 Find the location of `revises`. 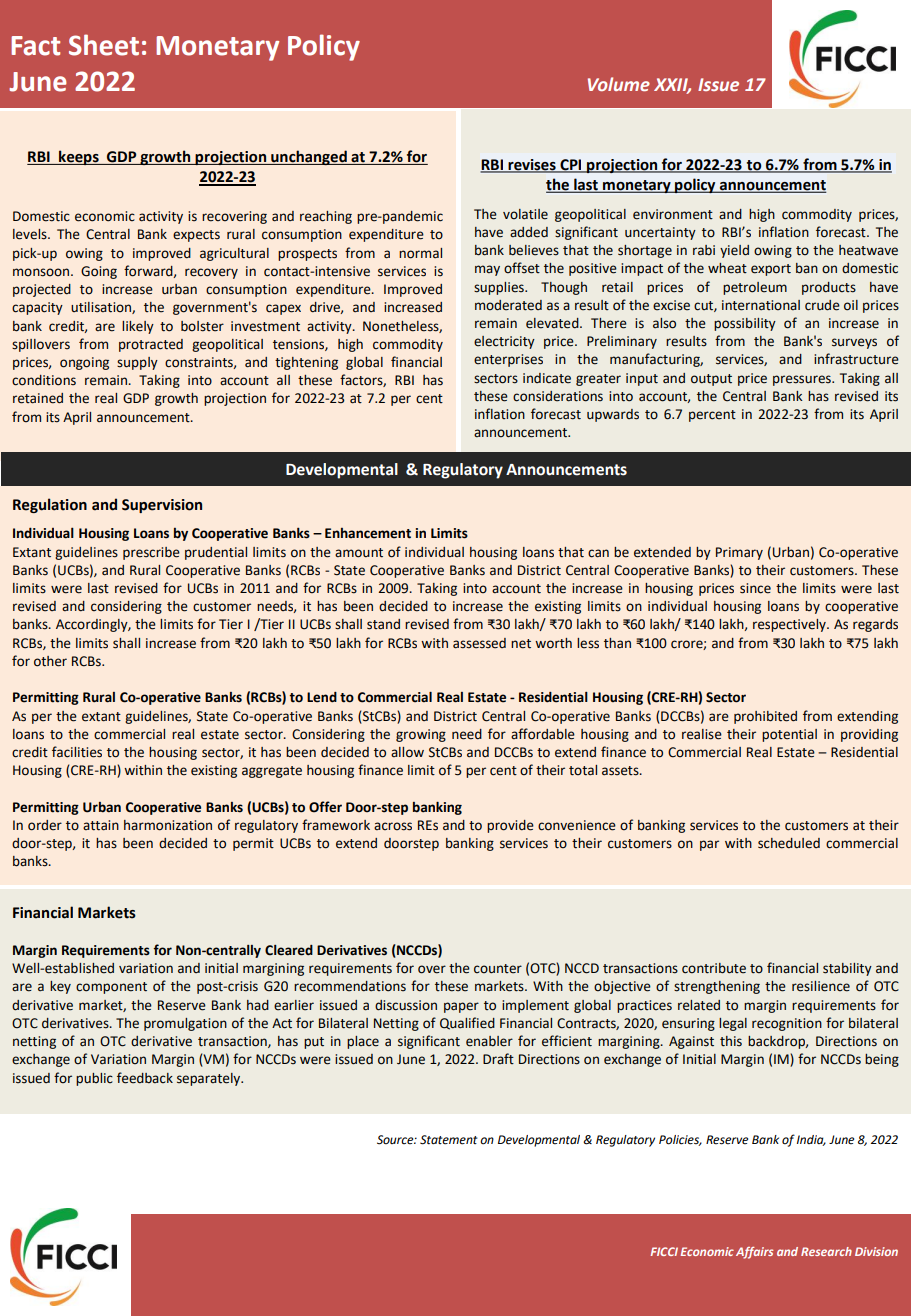

revises is located at coordinates (532, 165).
